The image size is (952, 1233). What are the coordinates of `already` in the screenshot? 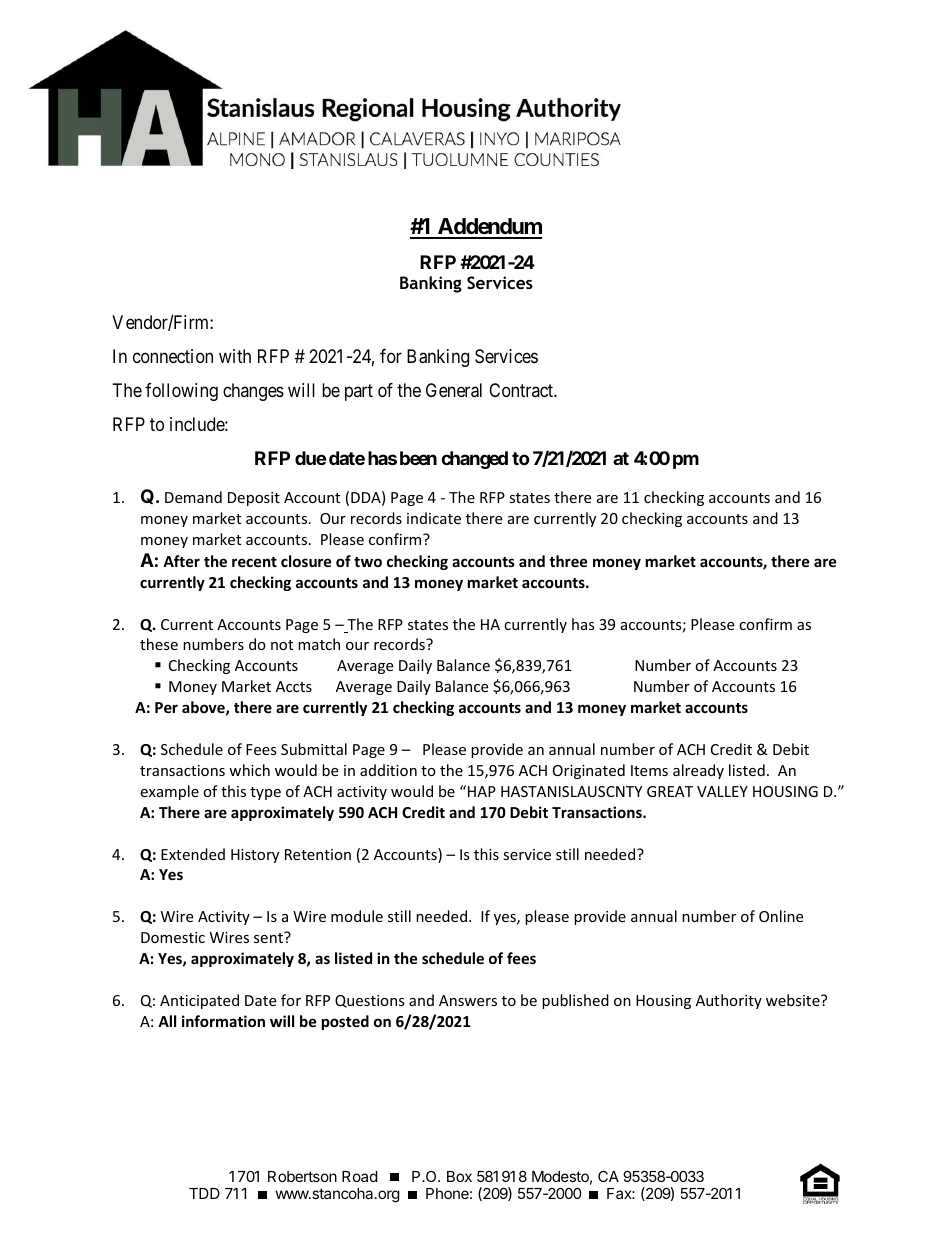 It's located at (698, 771).
